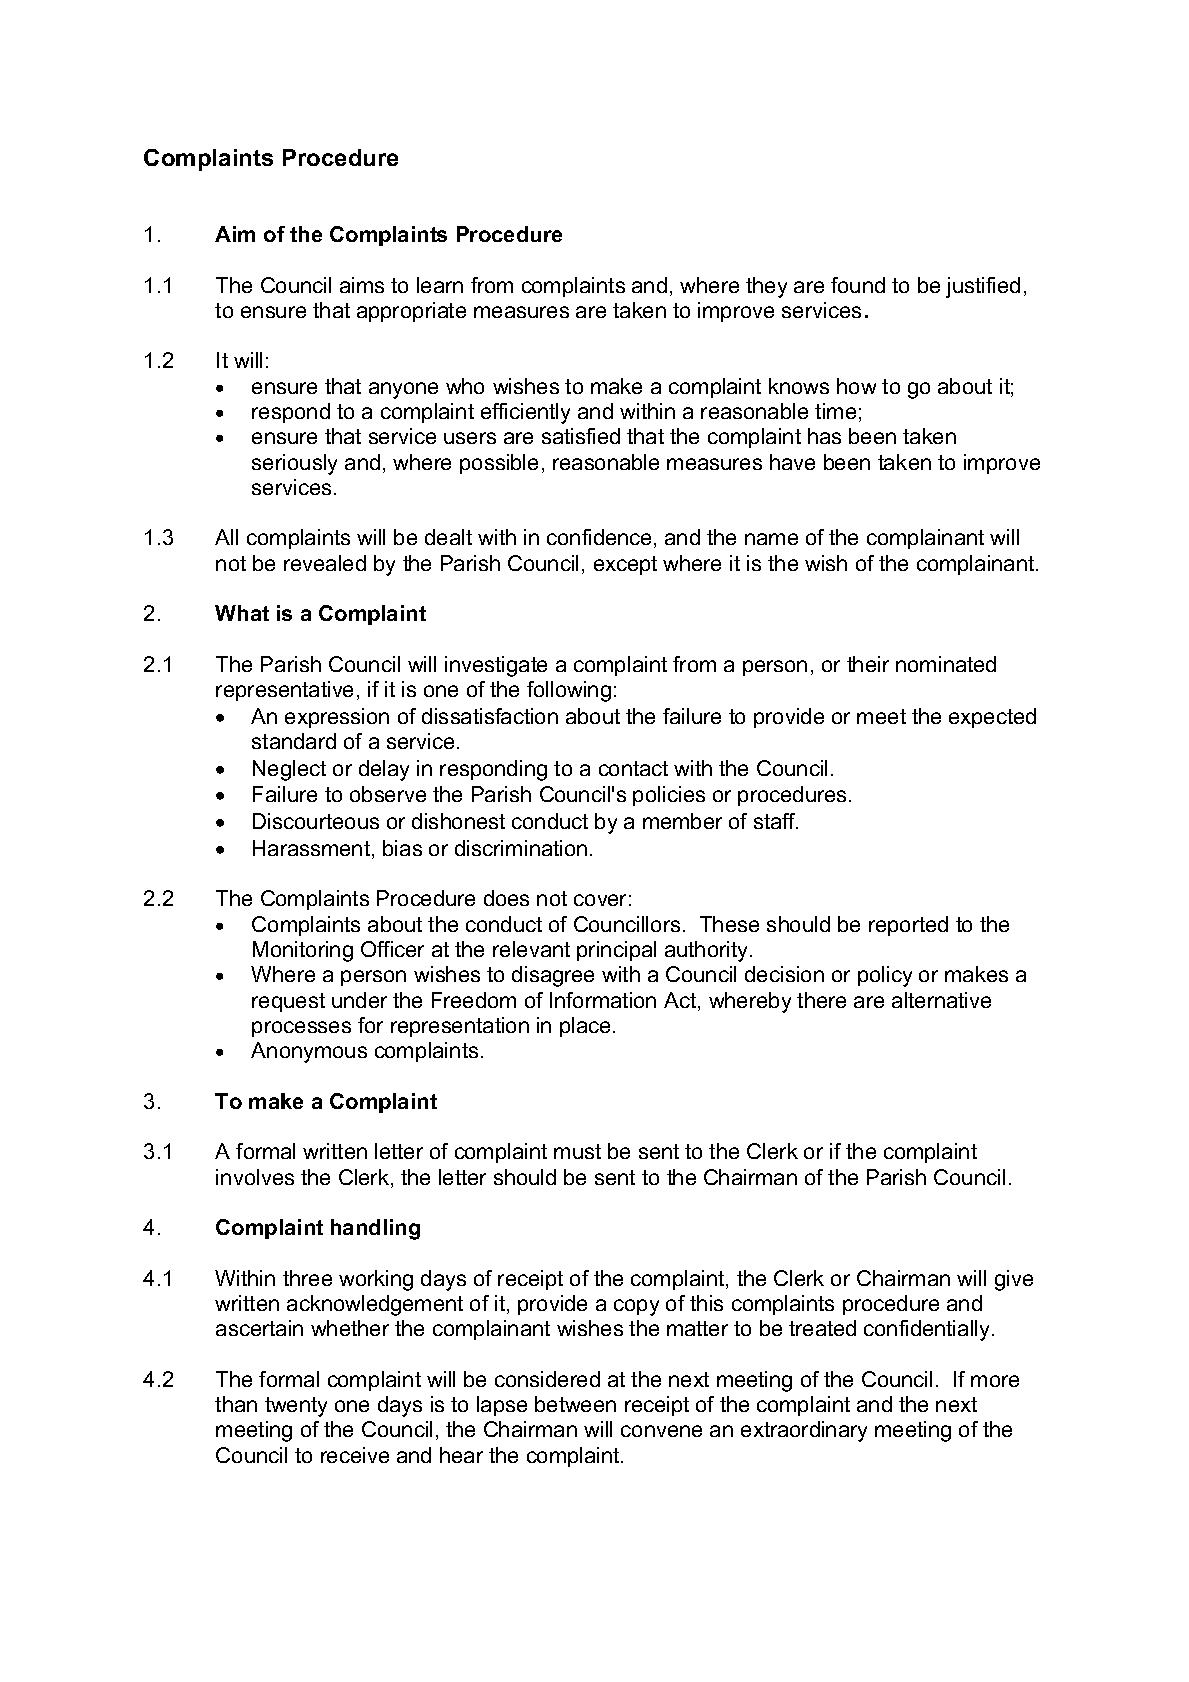 Image resolution: width=1189 pixels, height=1682 pixels. I want to click on expression, so click(337, 718).
